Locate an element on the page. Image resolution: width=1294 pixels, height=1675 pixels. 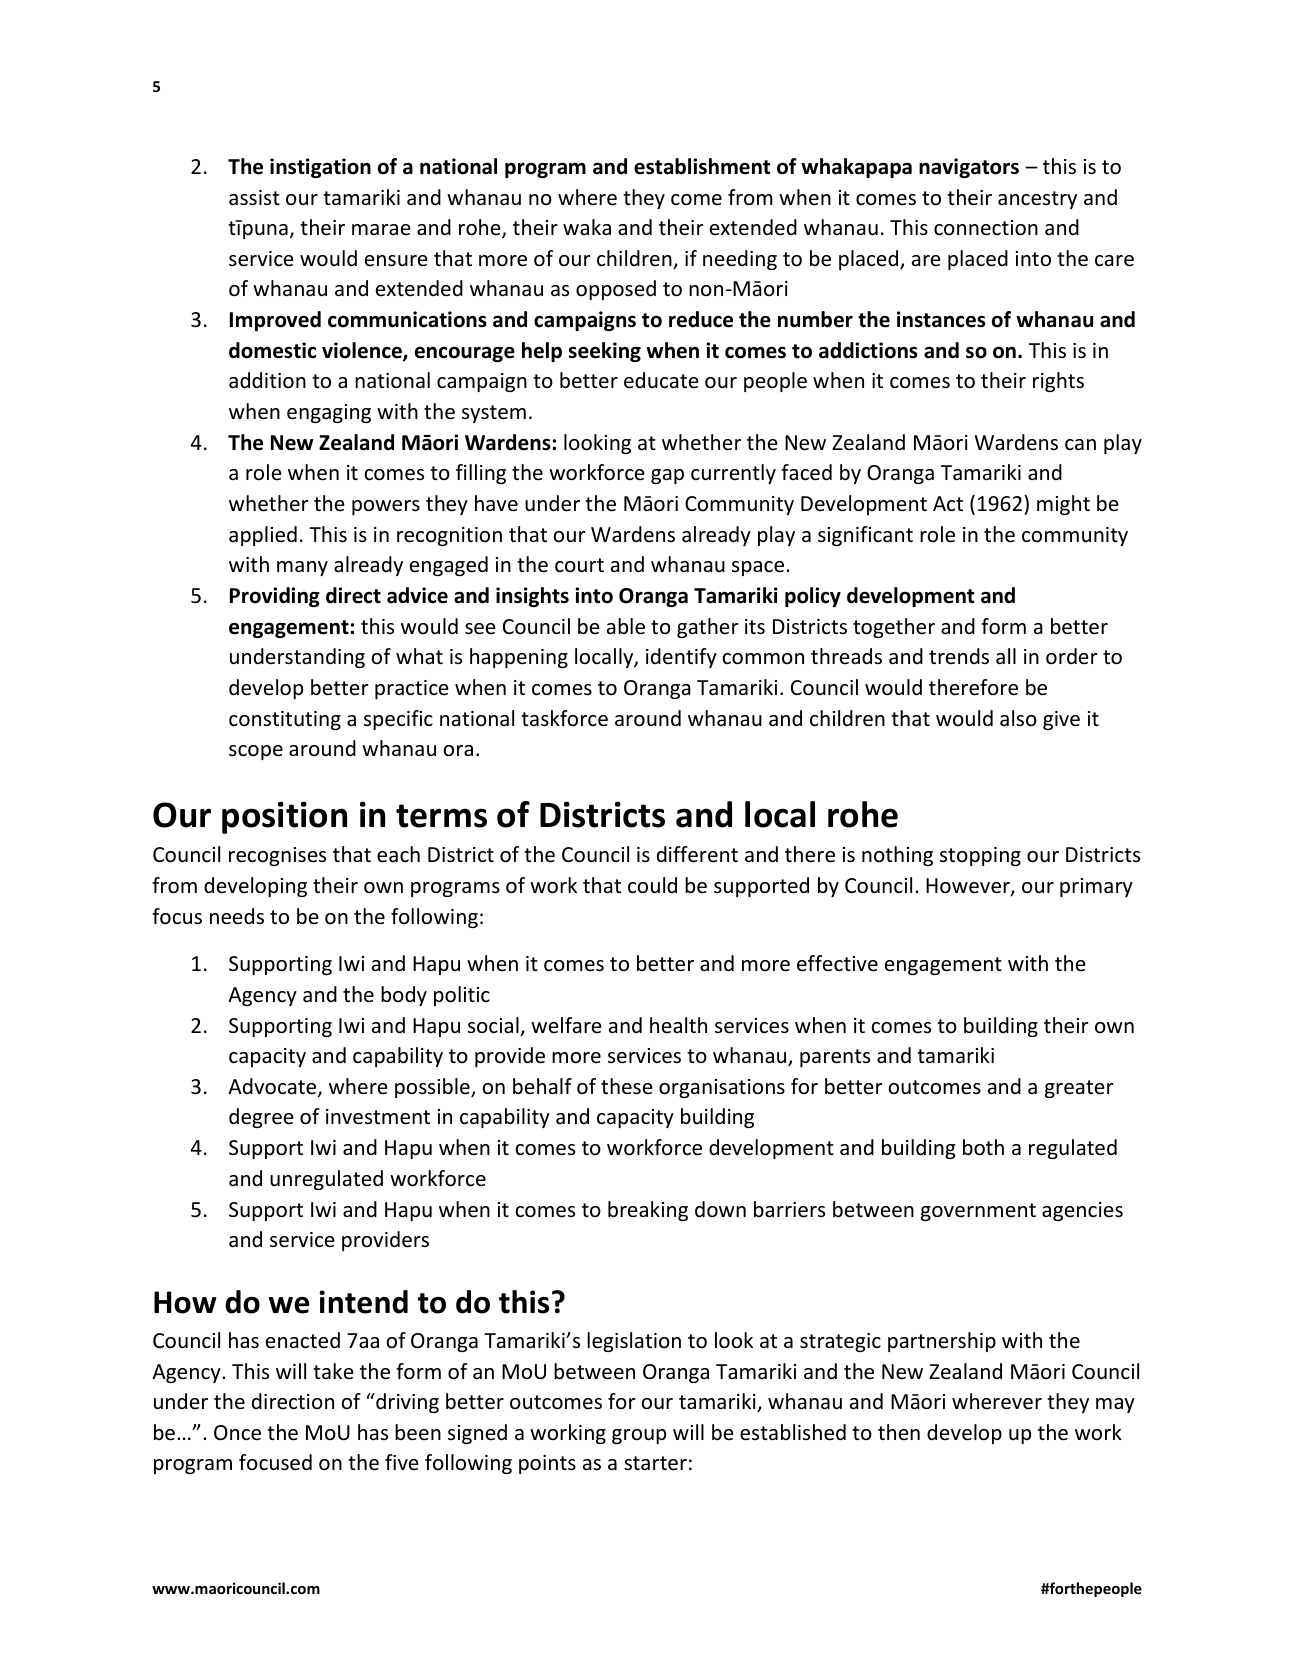
instigation is located at coordinates (320, 168).
